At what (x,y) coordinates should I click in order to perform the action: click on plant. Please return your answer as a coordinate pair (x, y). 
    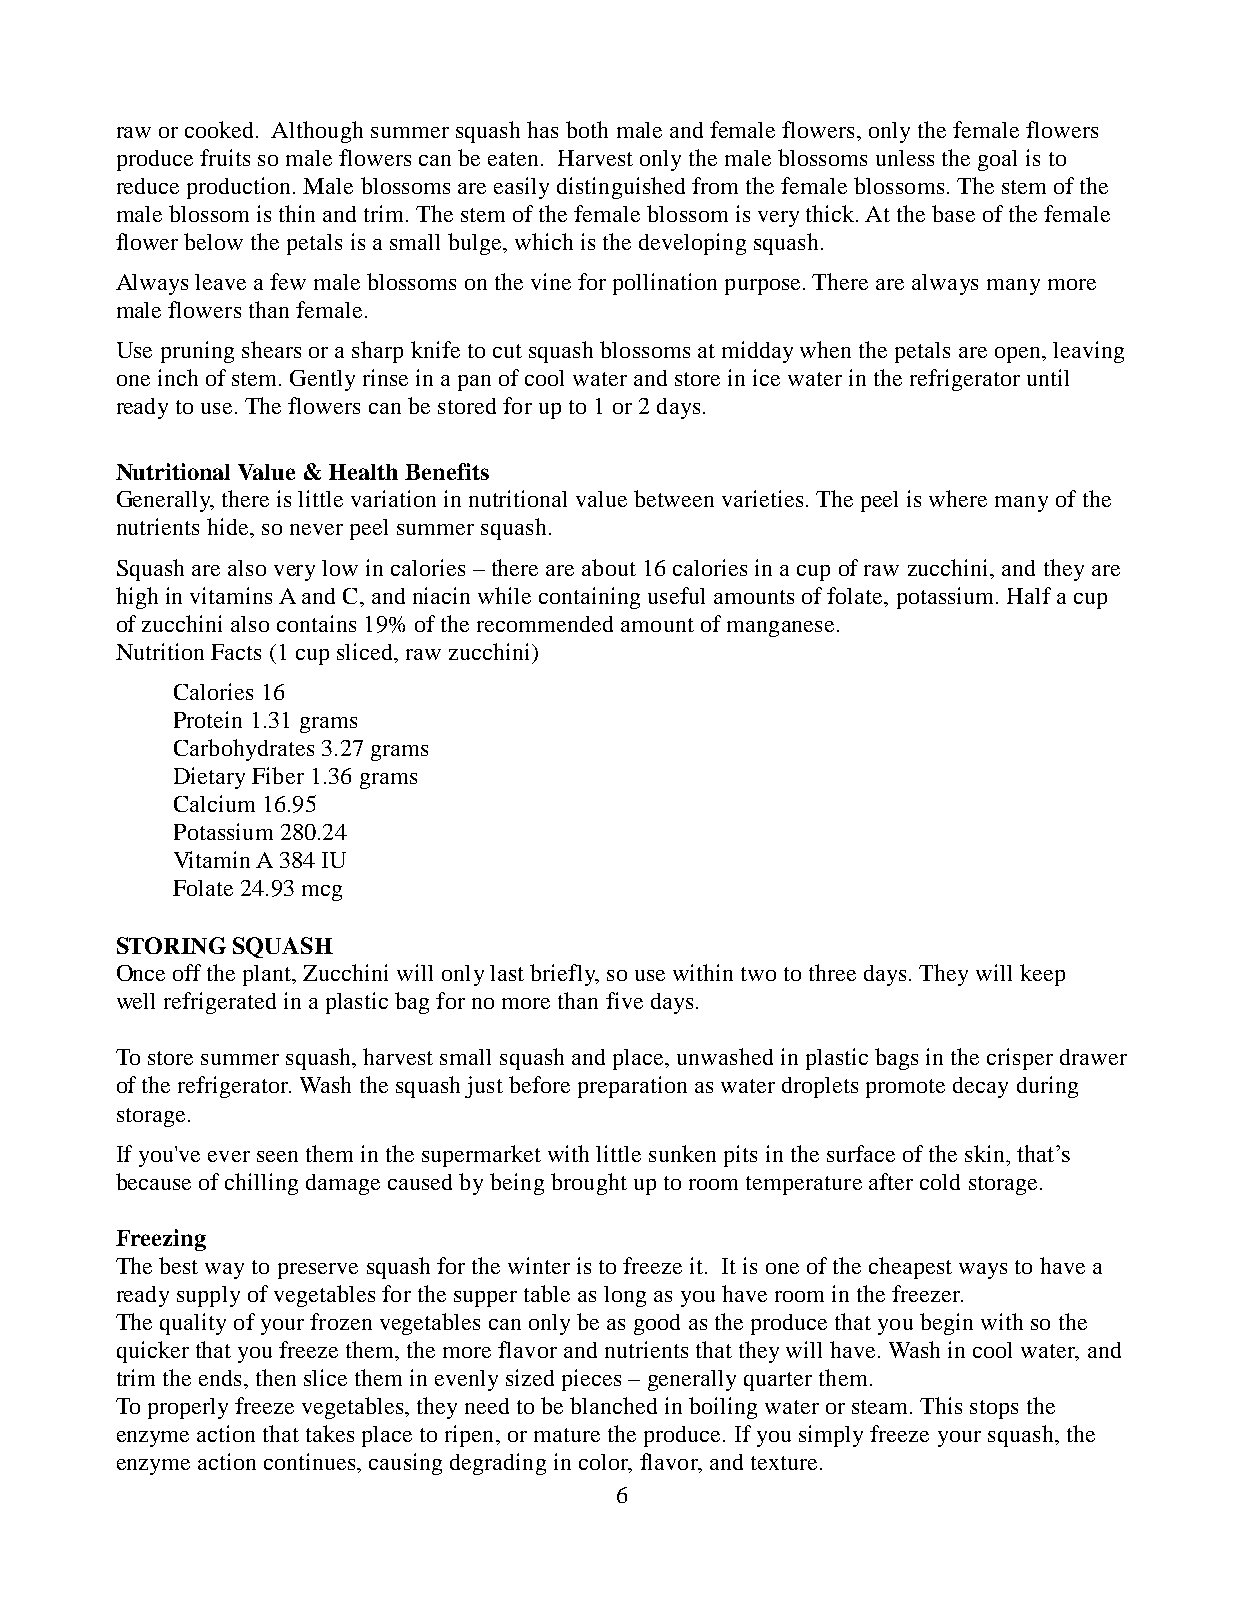
    Looking at the image, I should click on (268, 975).
